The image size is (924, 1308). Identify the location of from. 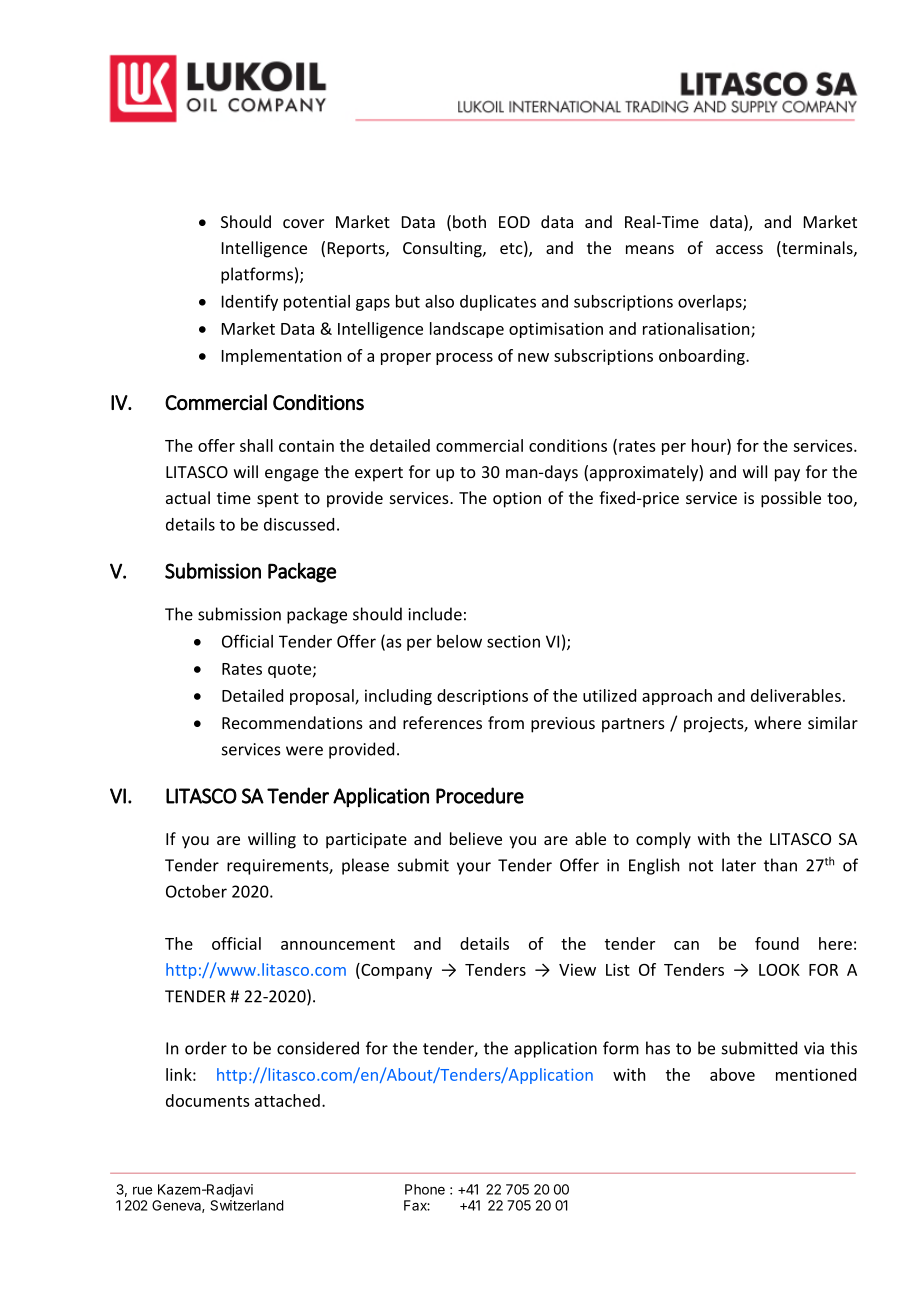
(506, 722).
